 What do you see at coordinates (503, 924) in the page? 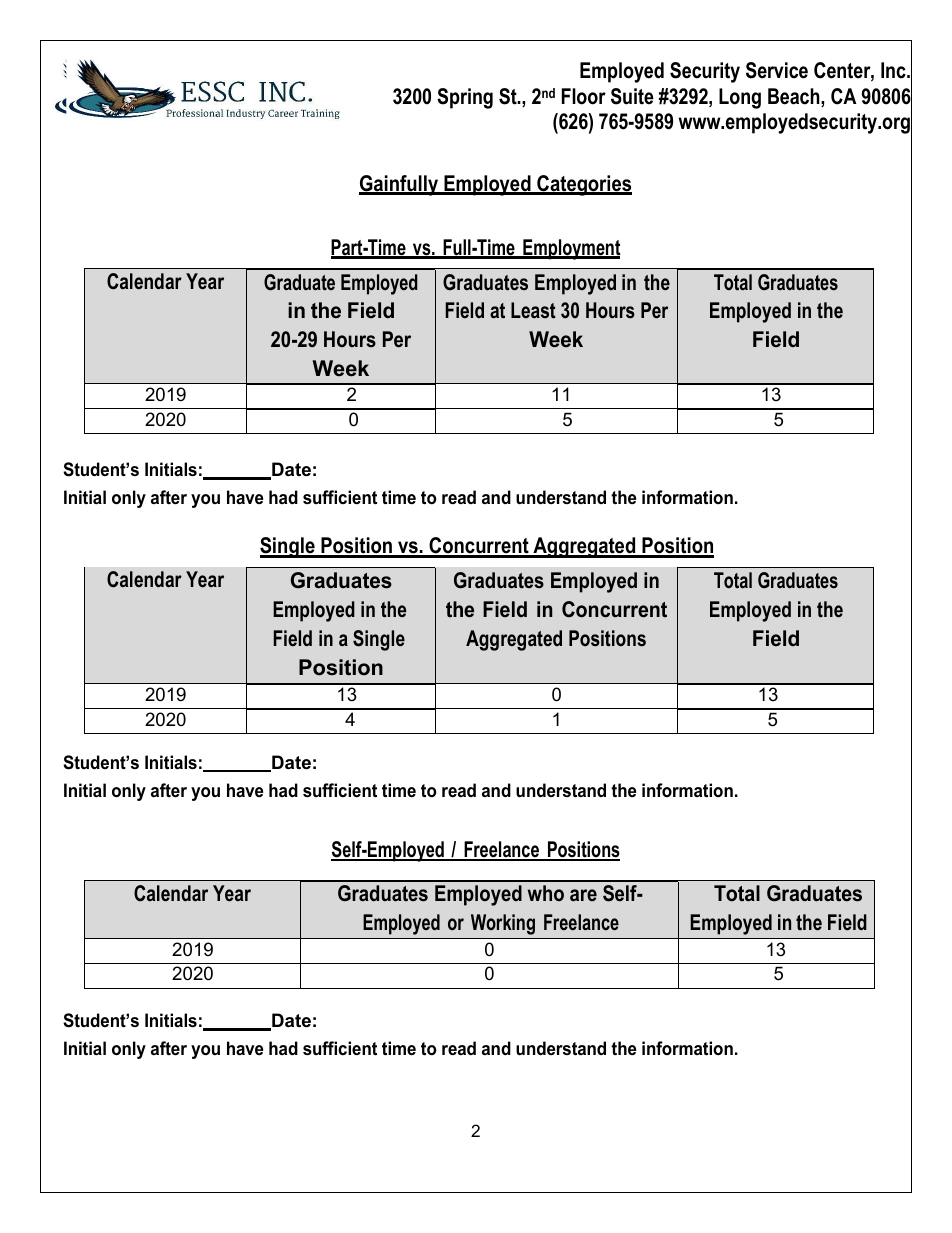
I see `Working` at bounding box center [503, 924].
